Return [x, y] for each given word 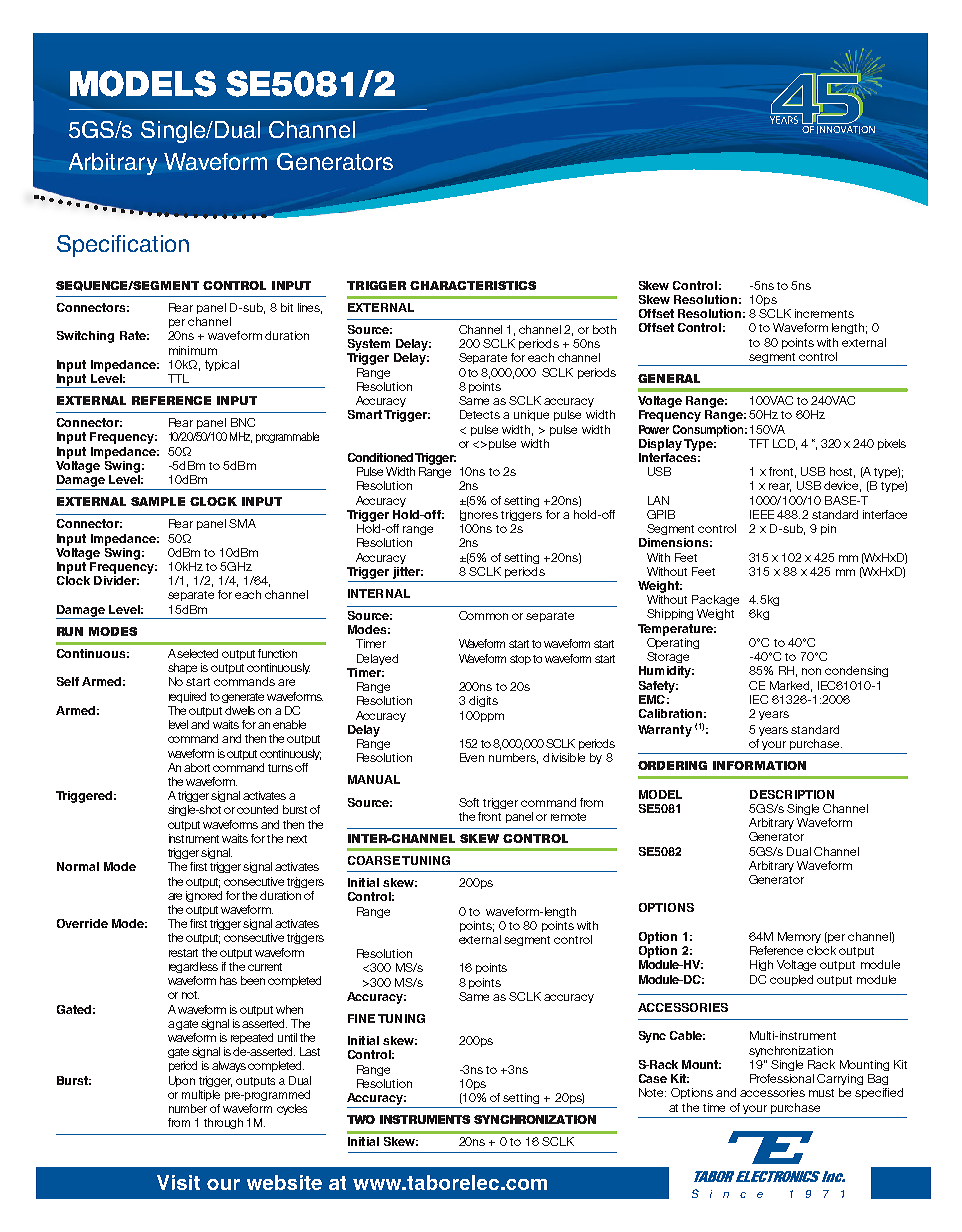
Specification [123, 246]
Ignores [479, 515]
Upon [182, 1081]
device [842, 486]
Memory [799, 937]
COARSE [374, 860]
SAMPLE [158, 501]
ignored [204, 896]
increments [824, 313]
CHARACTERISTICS [473, 285]
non [811, 671]
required [187, 697]
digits [483, 701]
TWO [361, 1119]
